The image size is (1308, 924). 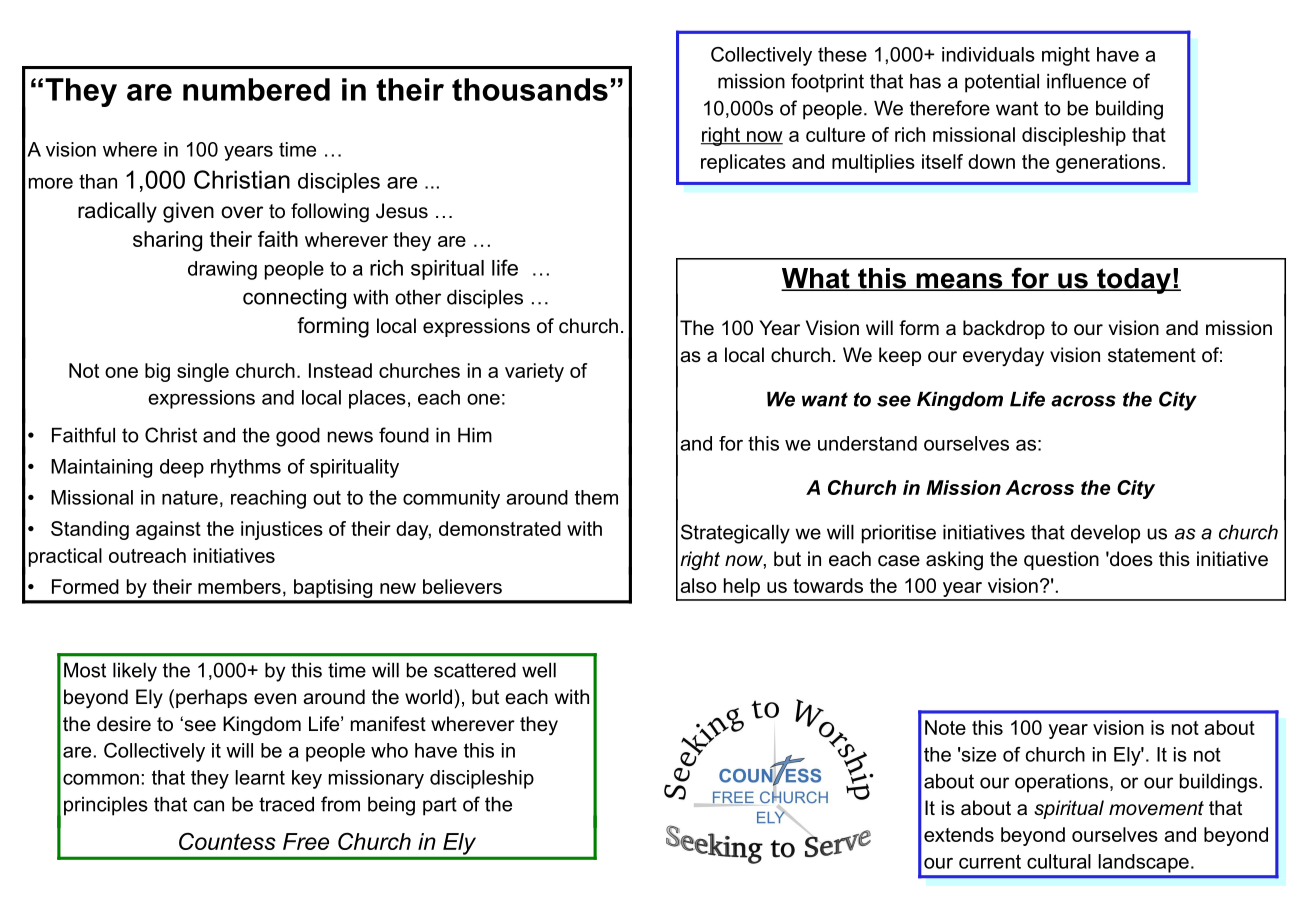 What do you see at coordinates (959, 834) in the document?
I see `extends` at bounding box center [959, 834].
